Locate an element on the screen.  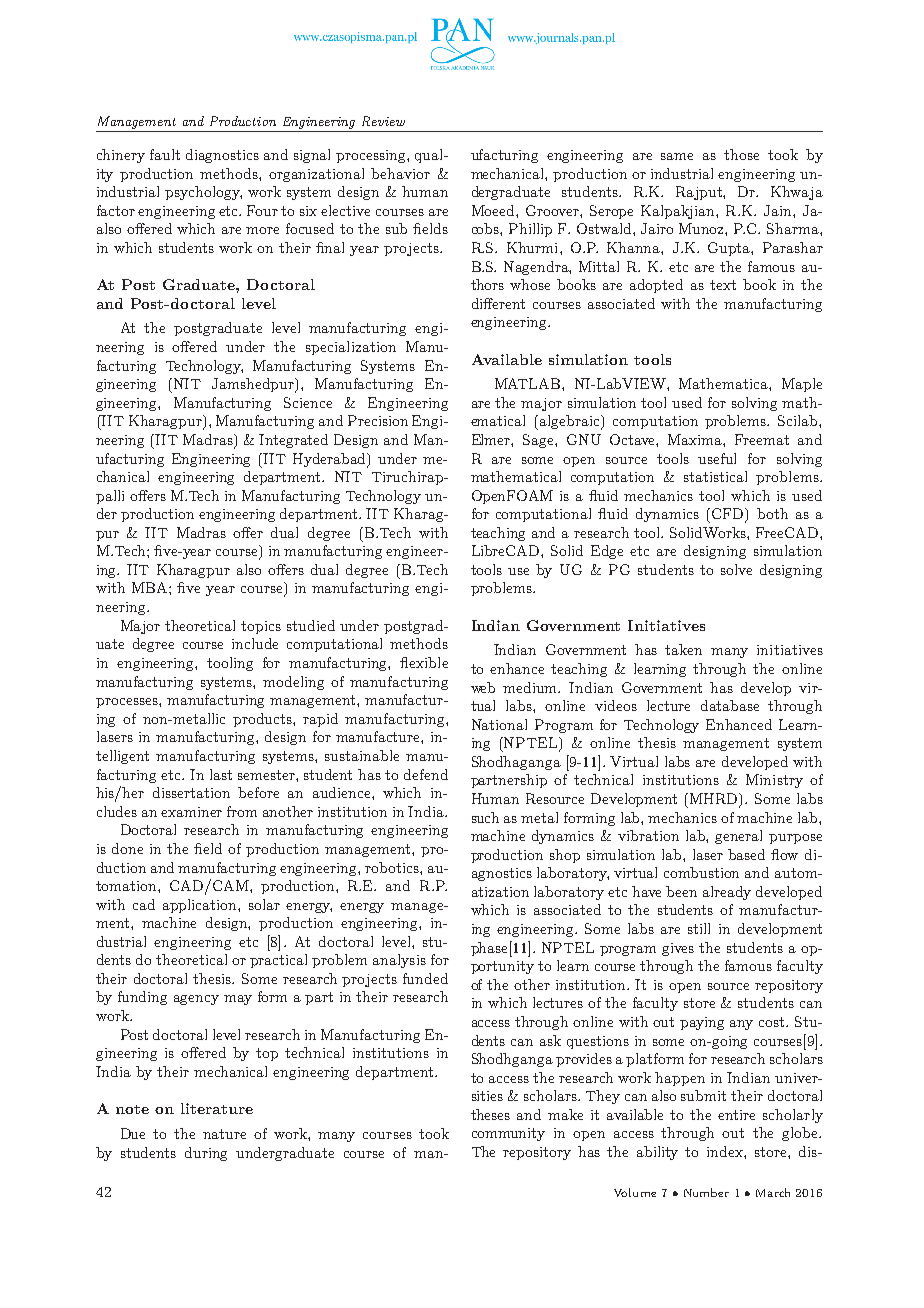
Integrated is located at coordinates (293, 441).
